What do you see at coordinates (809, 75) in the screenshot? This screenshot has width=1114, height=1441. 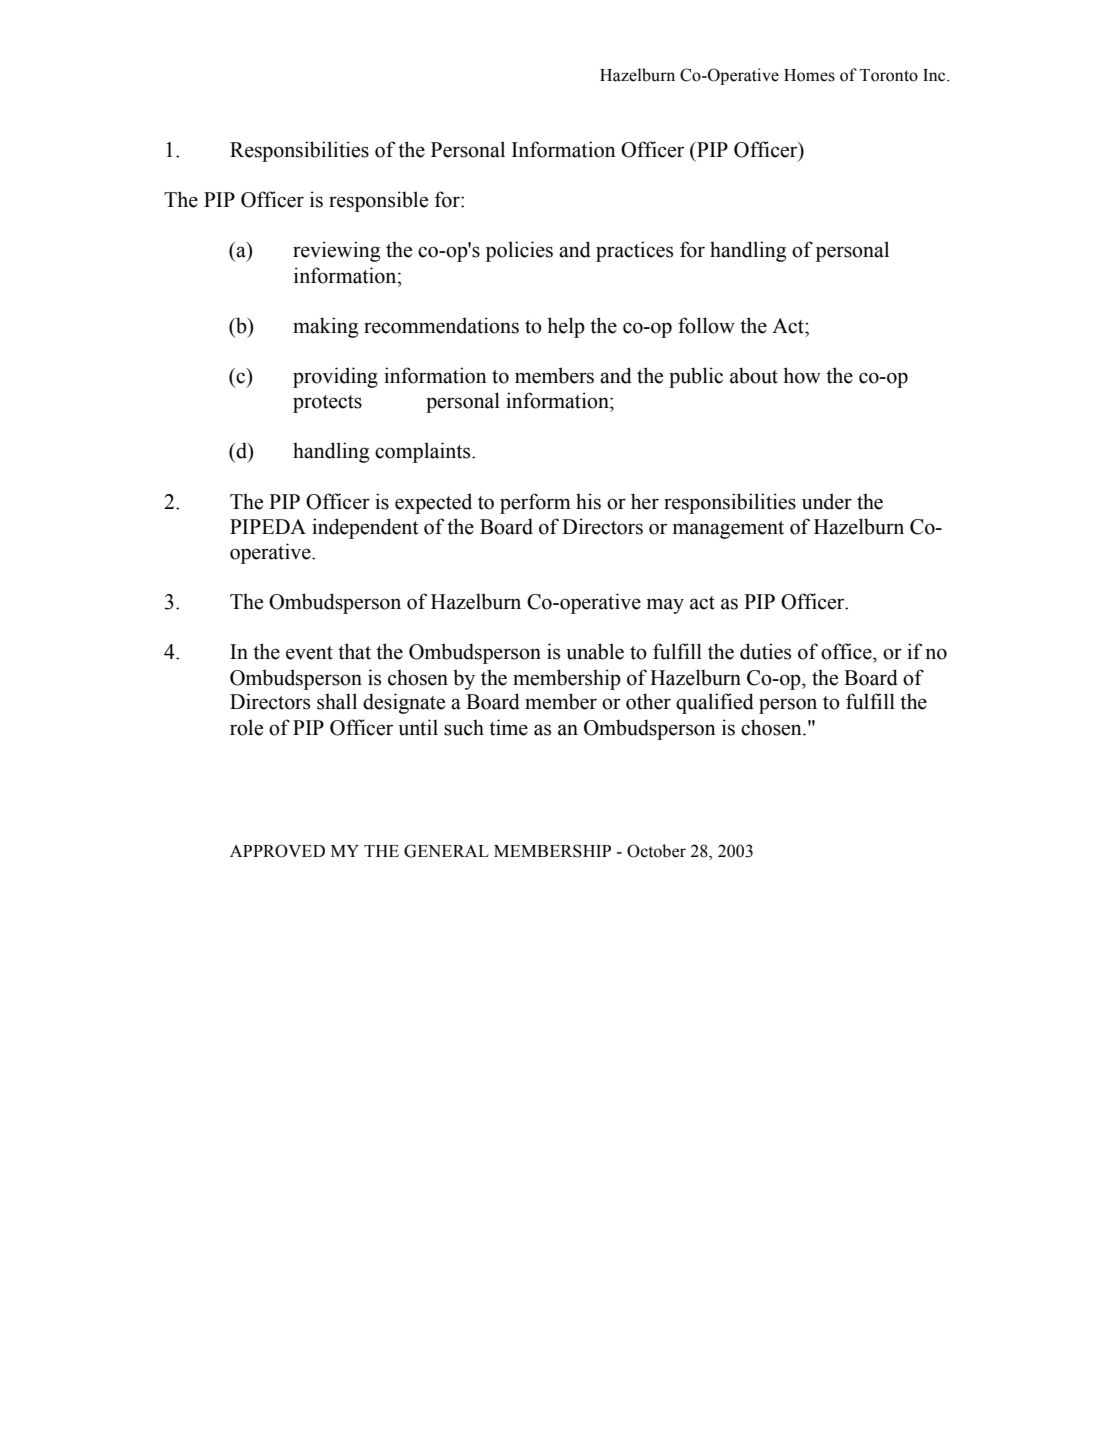 I see `Homes` at bounding box center [809, 75].
